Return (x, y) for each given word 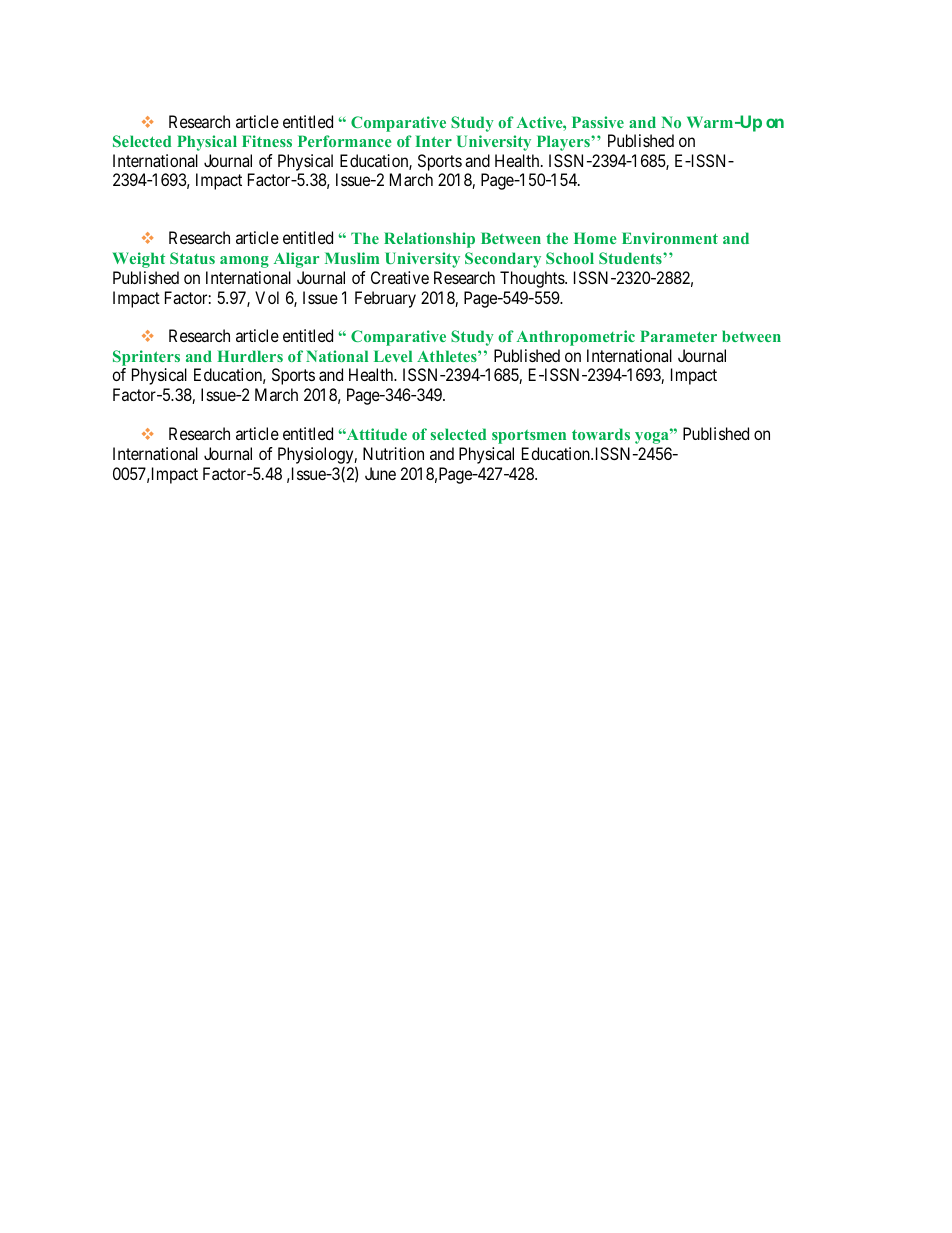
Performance (345, 141)
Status (192, 258)
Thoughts (533, 279)
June (380, 473)
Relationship (429, 240)
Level (393, 356)
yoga (653, 437)
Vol (267, 297)
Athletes (448, 356)
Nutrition (393, 453)
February (385, 299)
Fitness (267, 141)
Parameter (678, 336)
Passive (598, 122)
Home (595, 238)
